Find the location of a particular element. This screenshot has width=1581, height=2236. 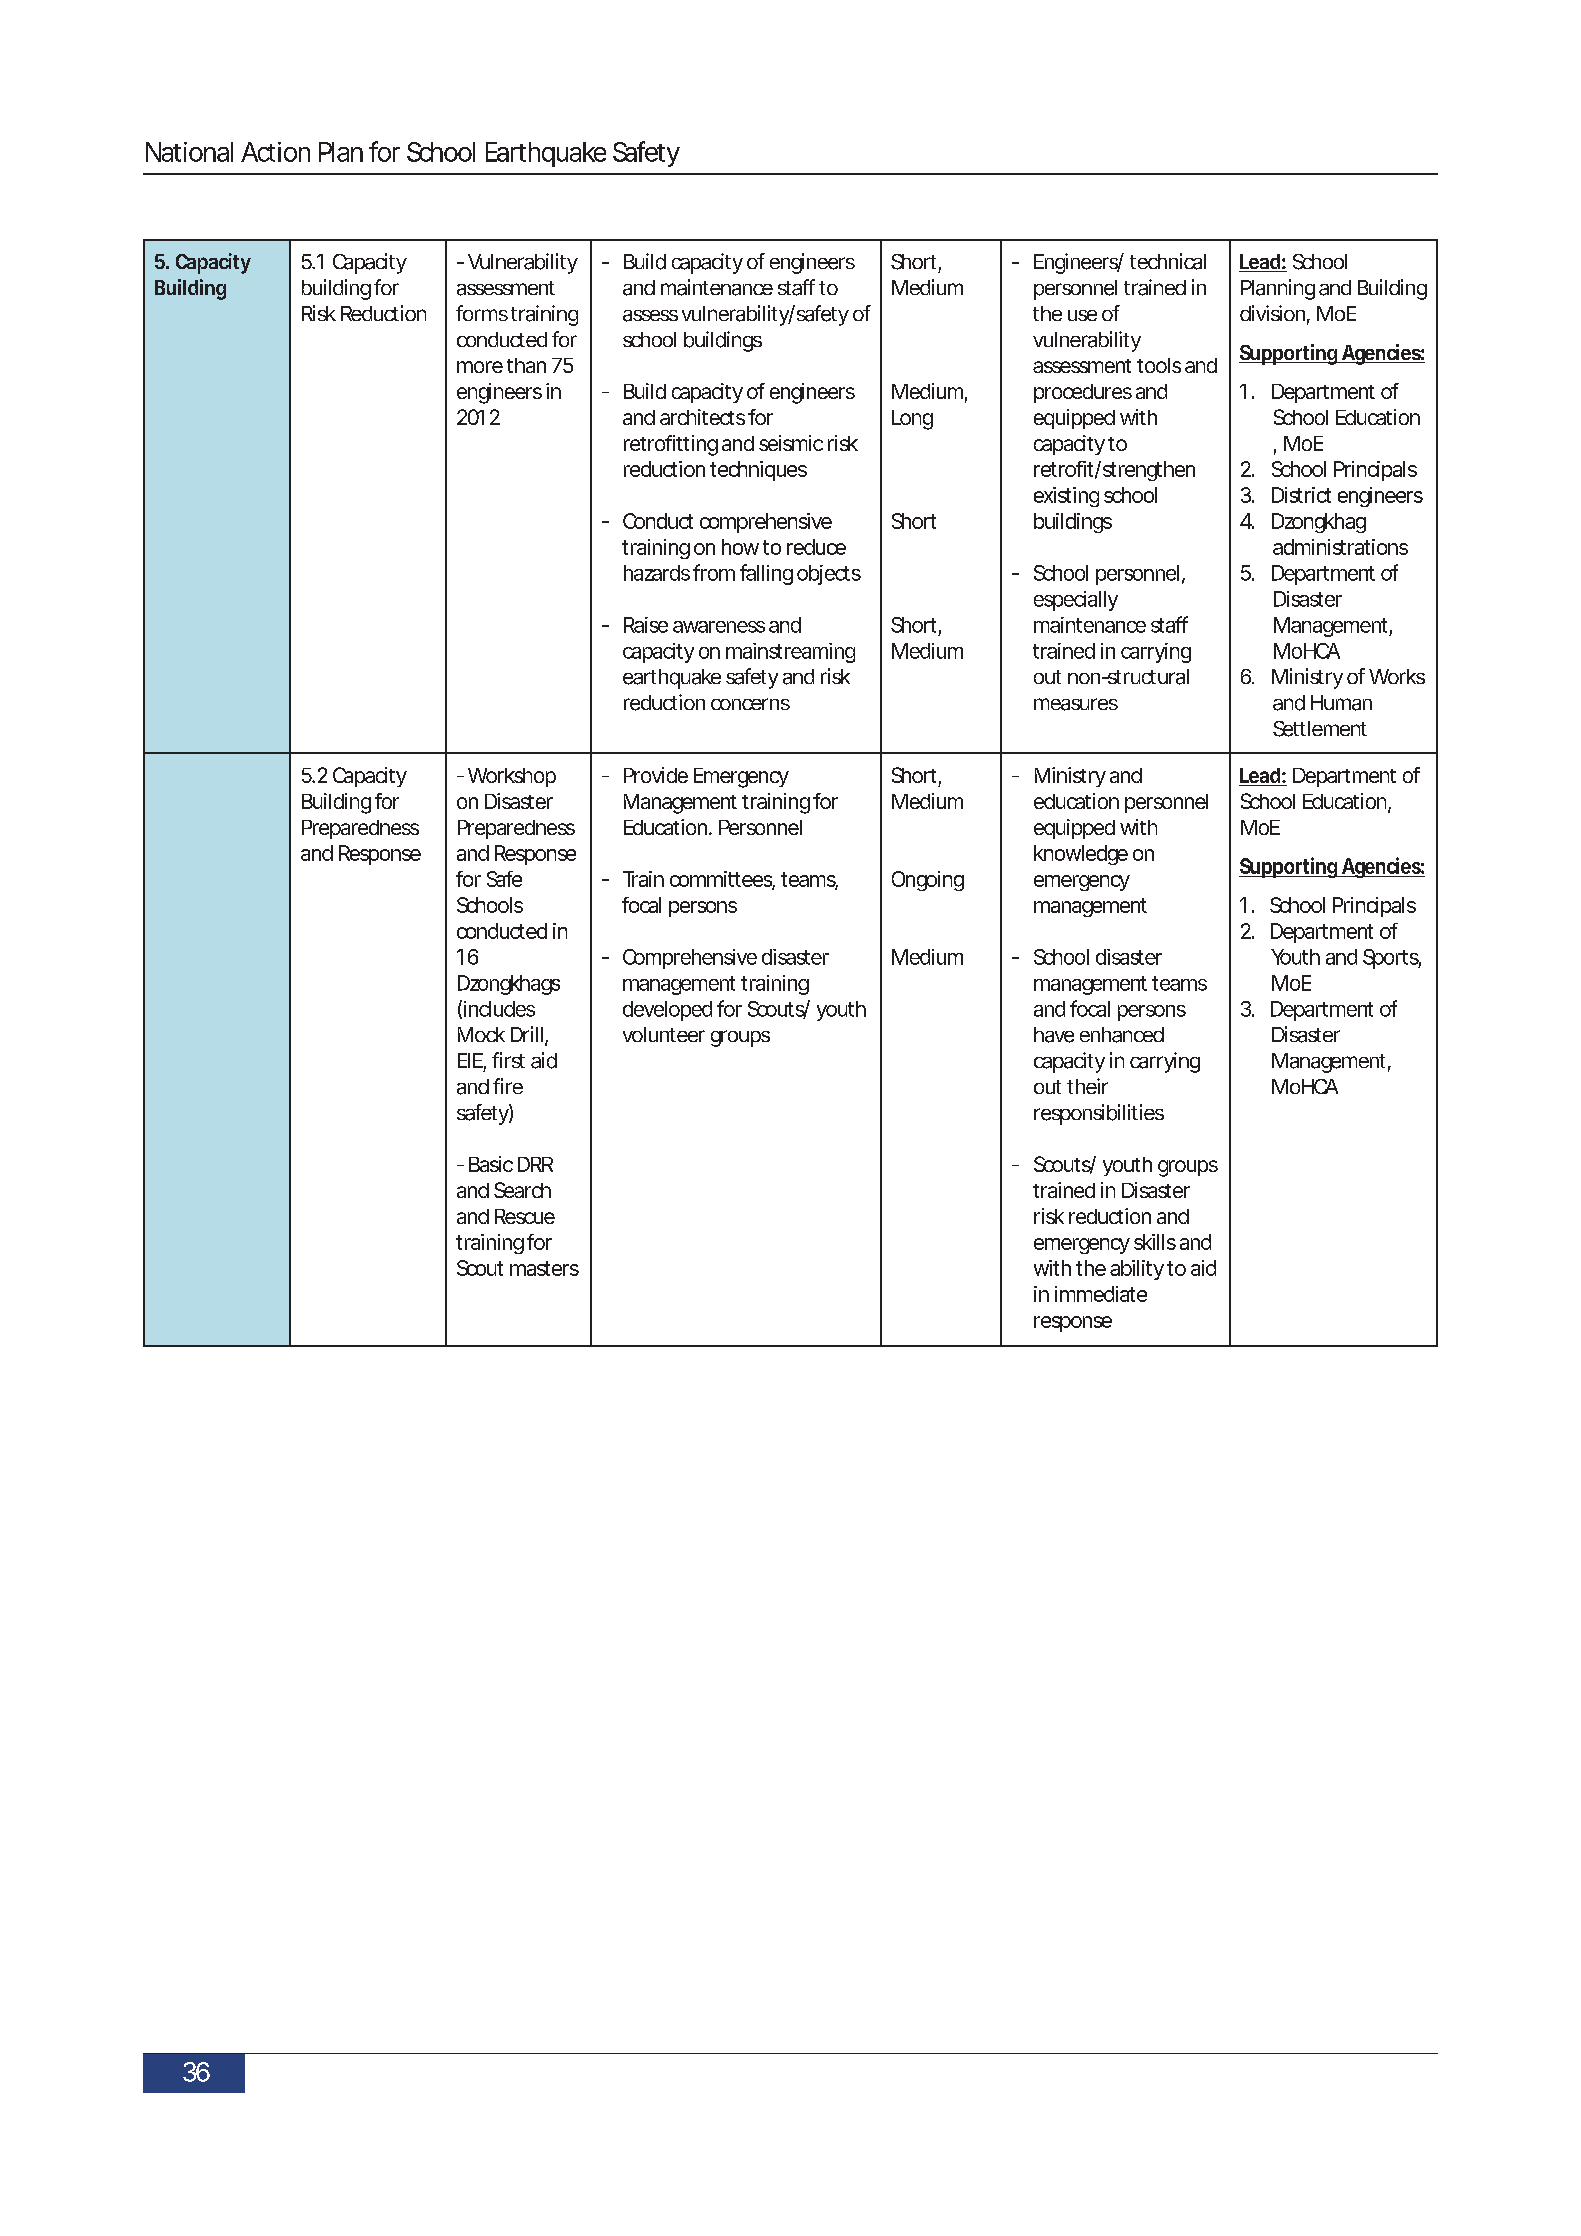

skills is located at coordinates (1155, 1242).
